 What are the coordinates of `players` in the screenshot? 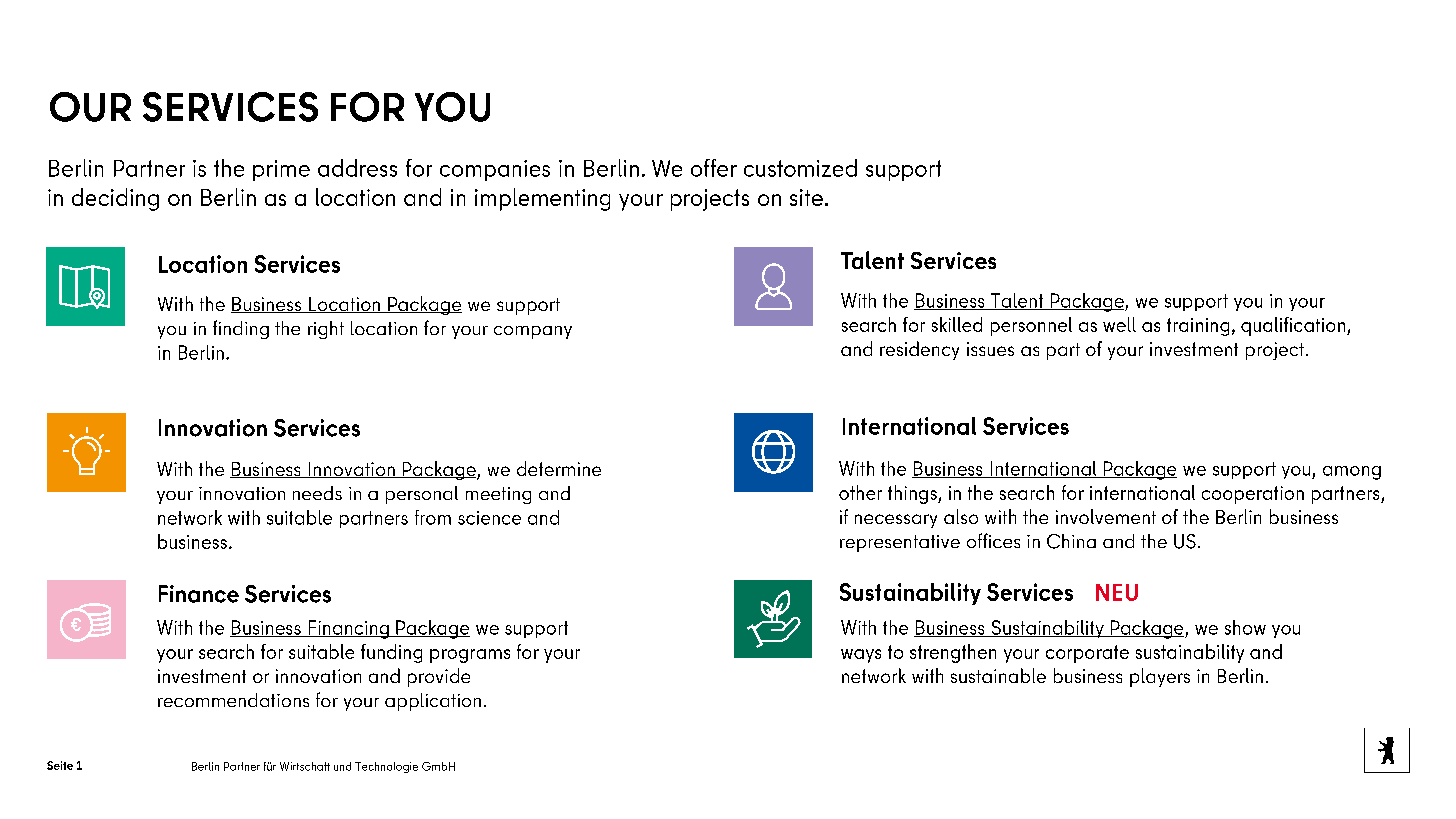 It's located at (1160, 677).
